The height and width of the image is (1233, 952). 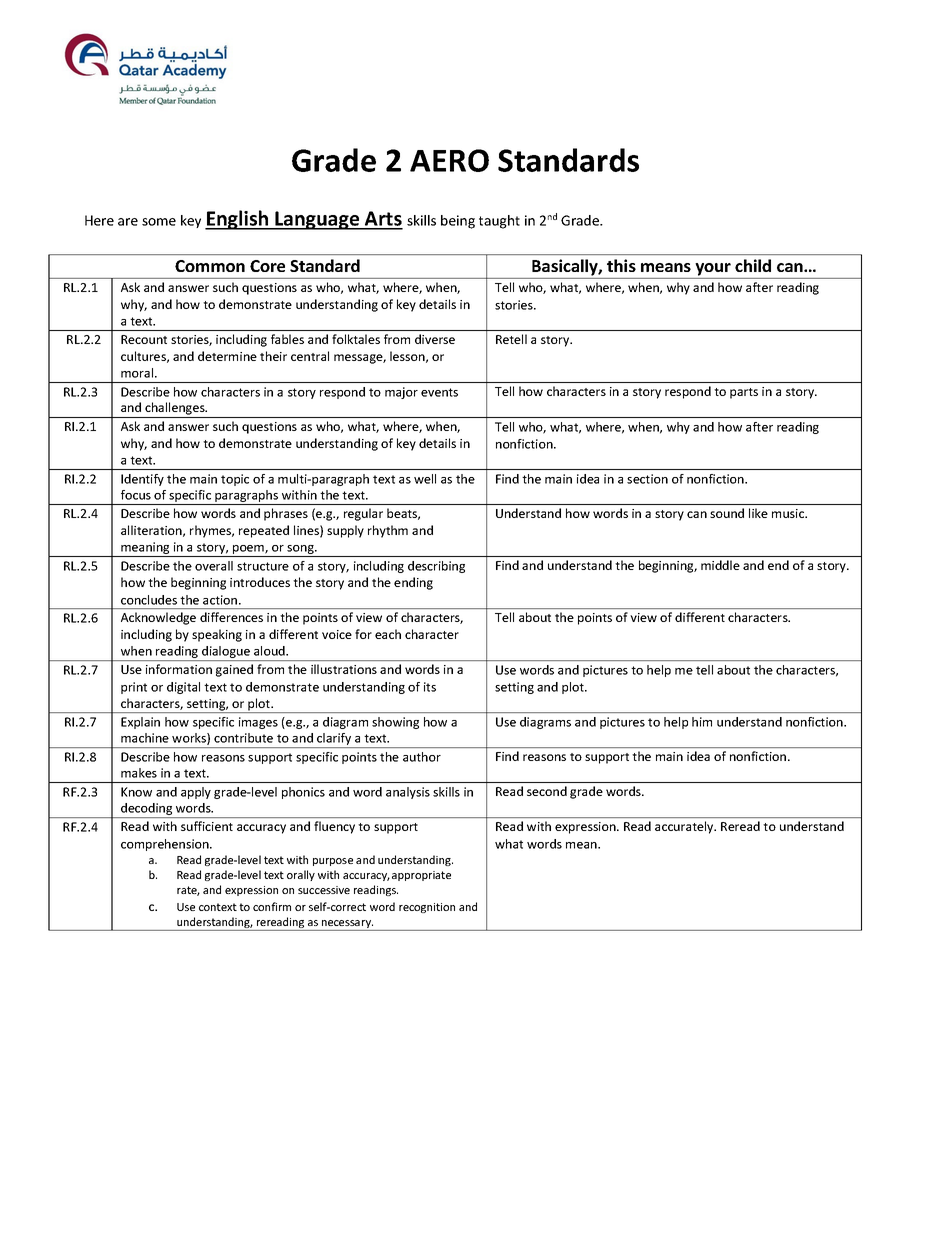 I want to click on digital, so click(x=183, y=688).
